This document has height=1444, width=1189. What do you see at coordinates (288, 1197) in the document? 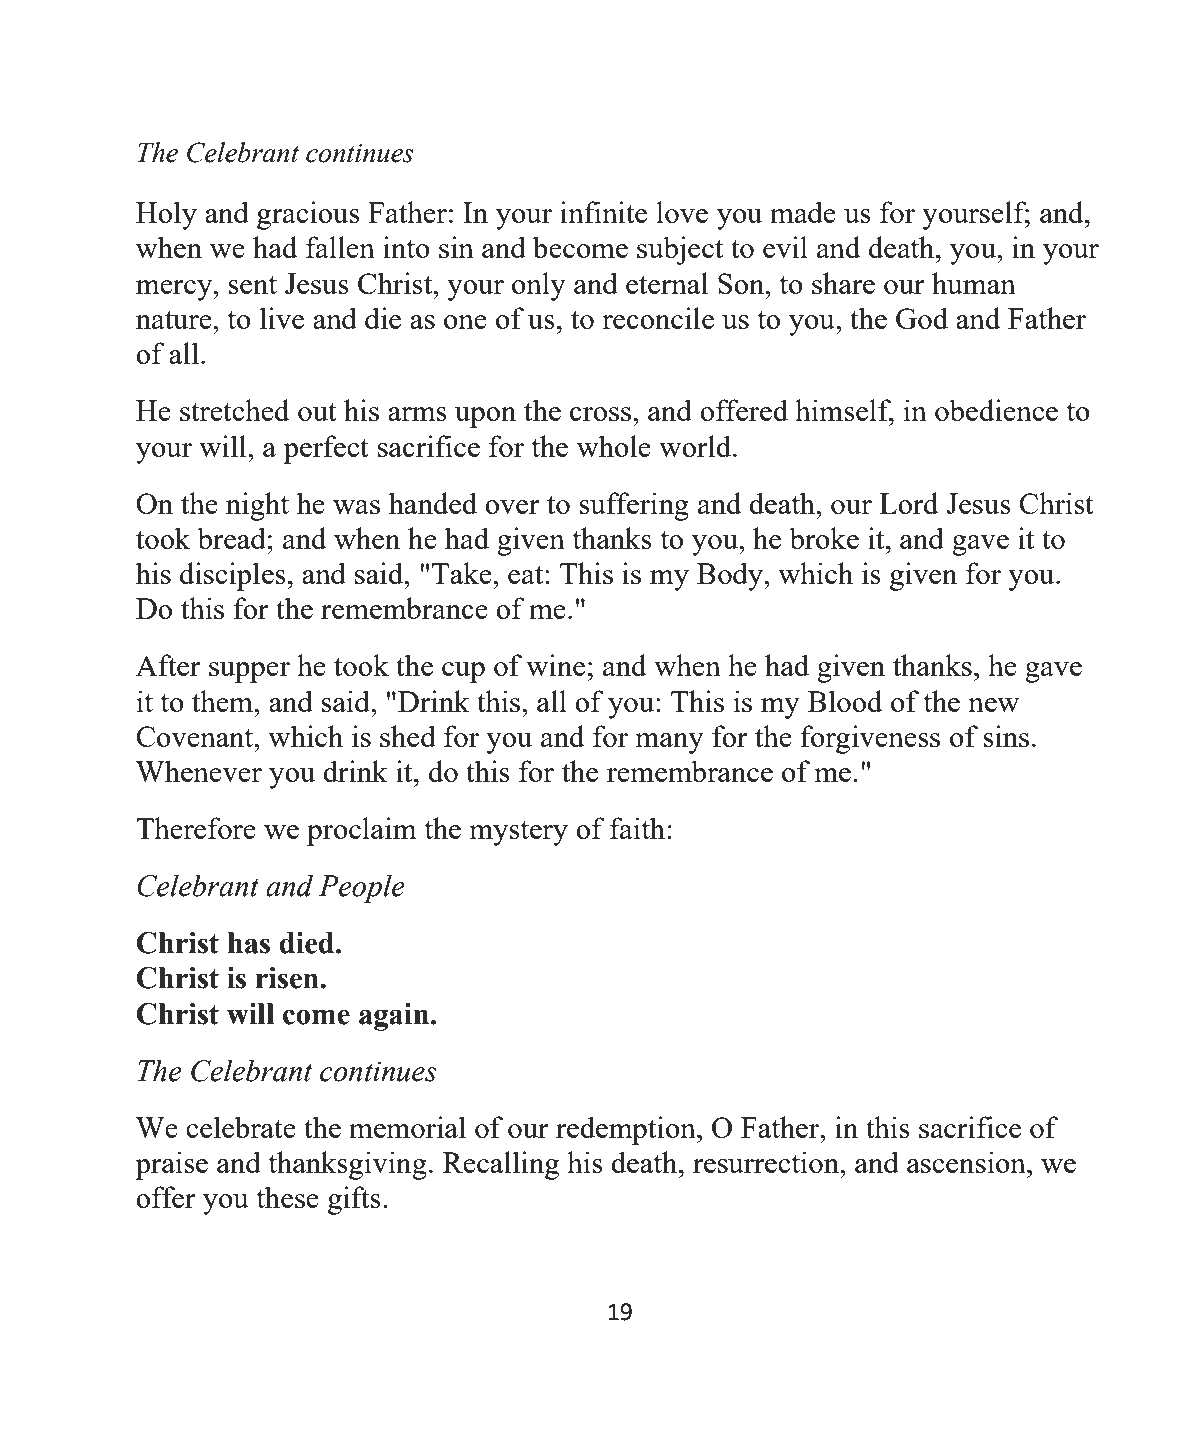
I see `these` at bounding box center [288, 1197].
